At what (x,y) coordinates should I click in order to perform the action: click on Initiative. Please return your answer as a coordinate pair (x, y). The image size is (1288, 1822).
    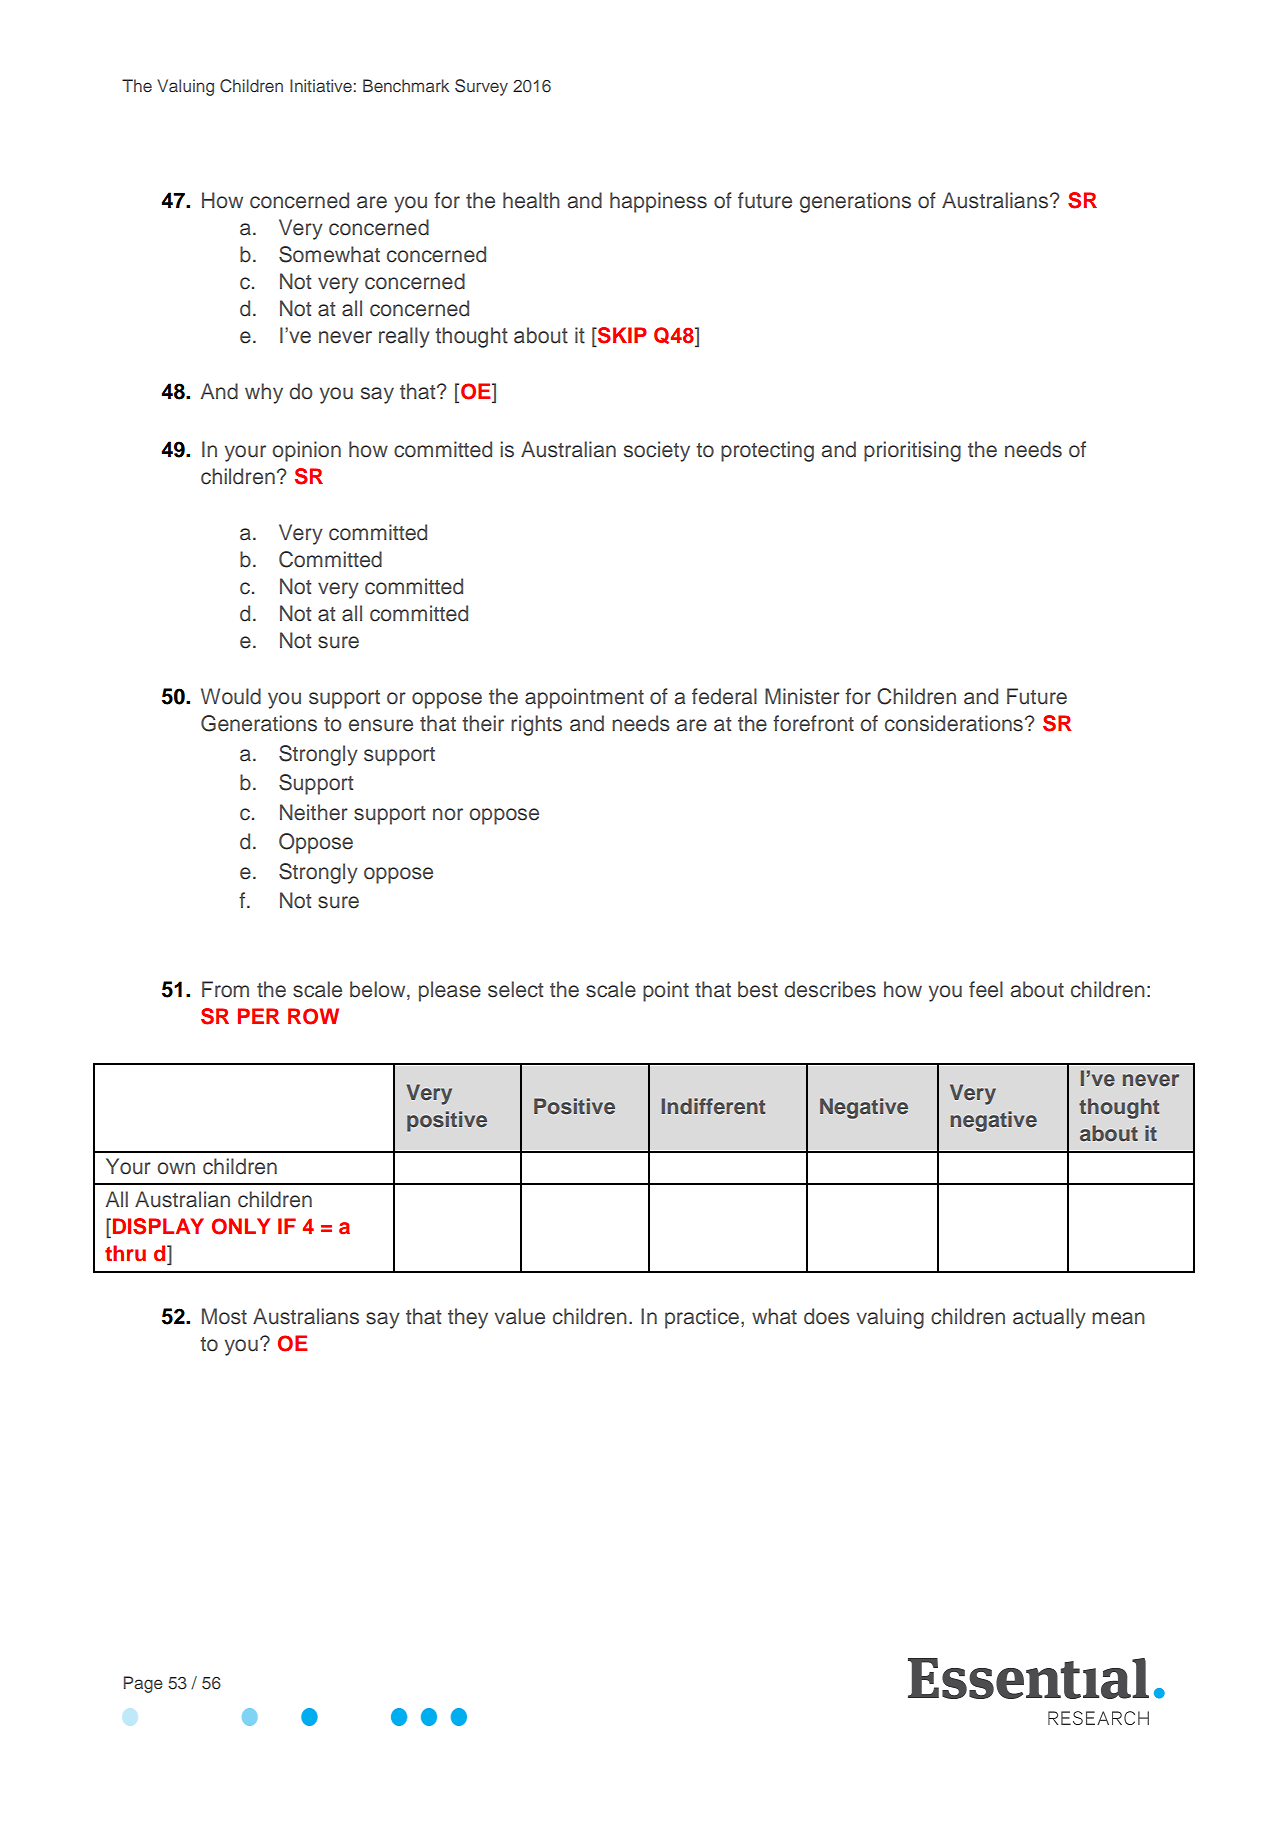
    Looking at the image, I should click on (321, 85).
